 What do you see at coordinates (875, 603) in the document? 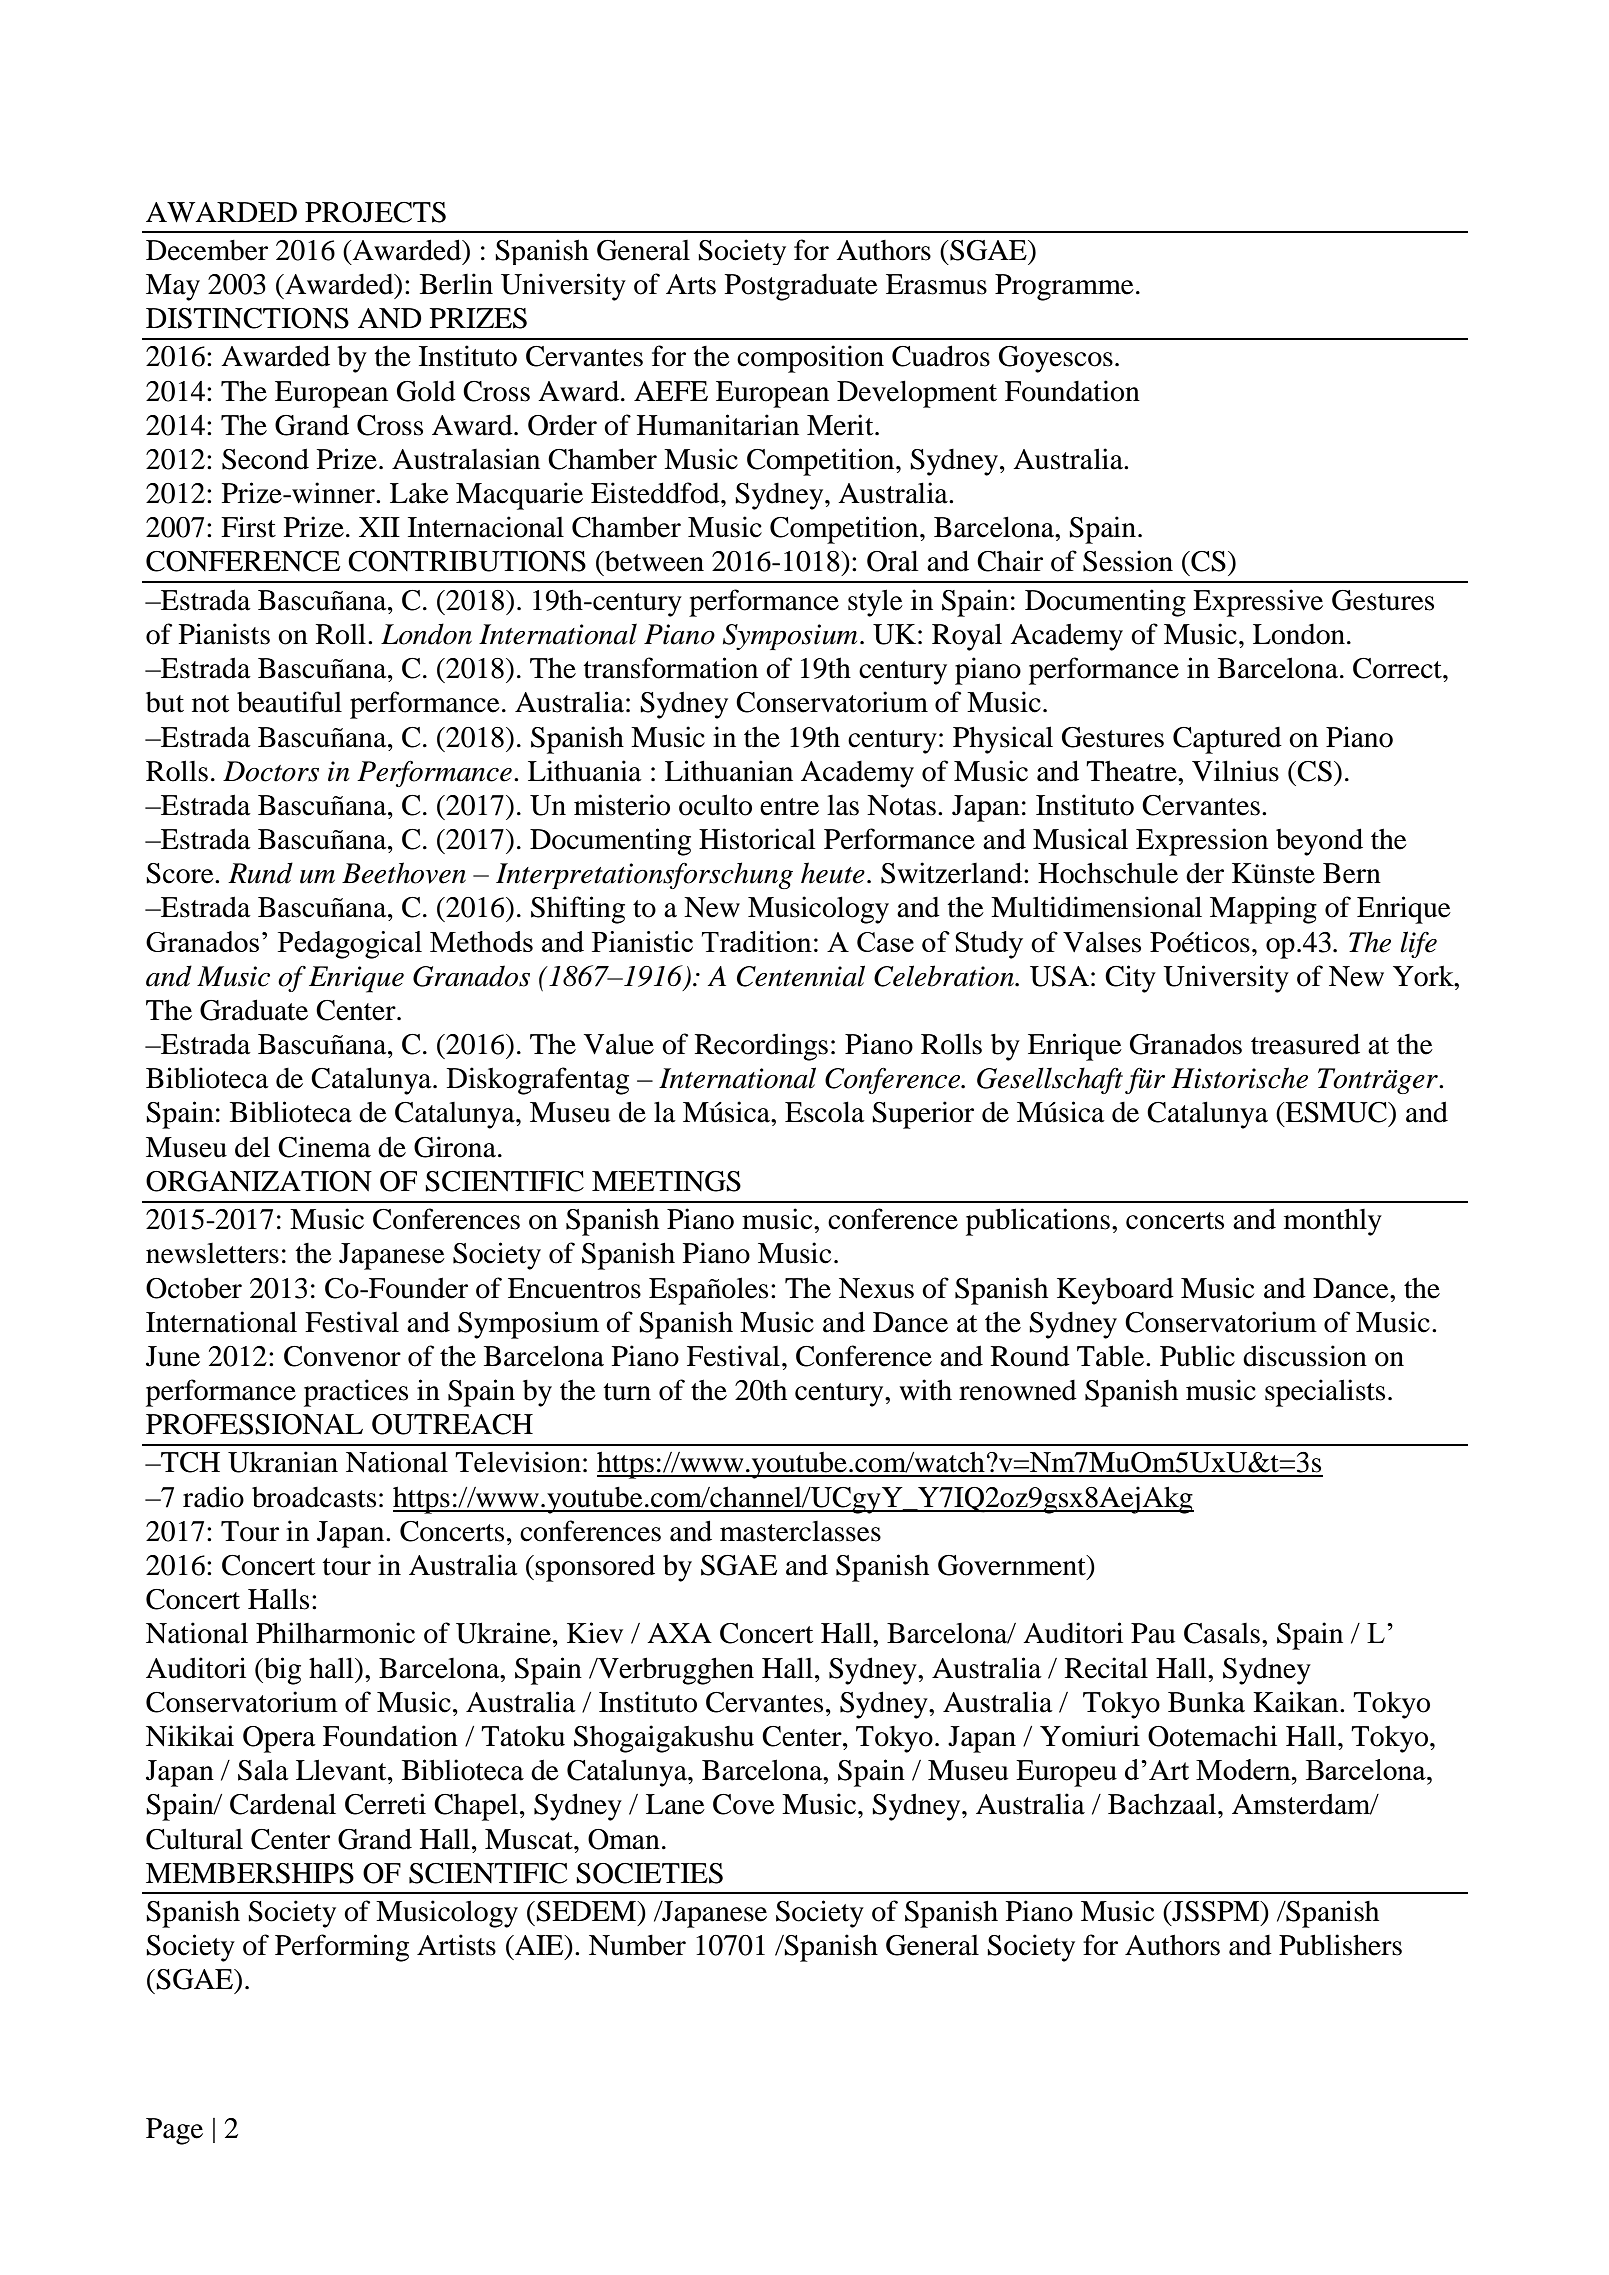
I see `style` at bounding box center [875, 603].
